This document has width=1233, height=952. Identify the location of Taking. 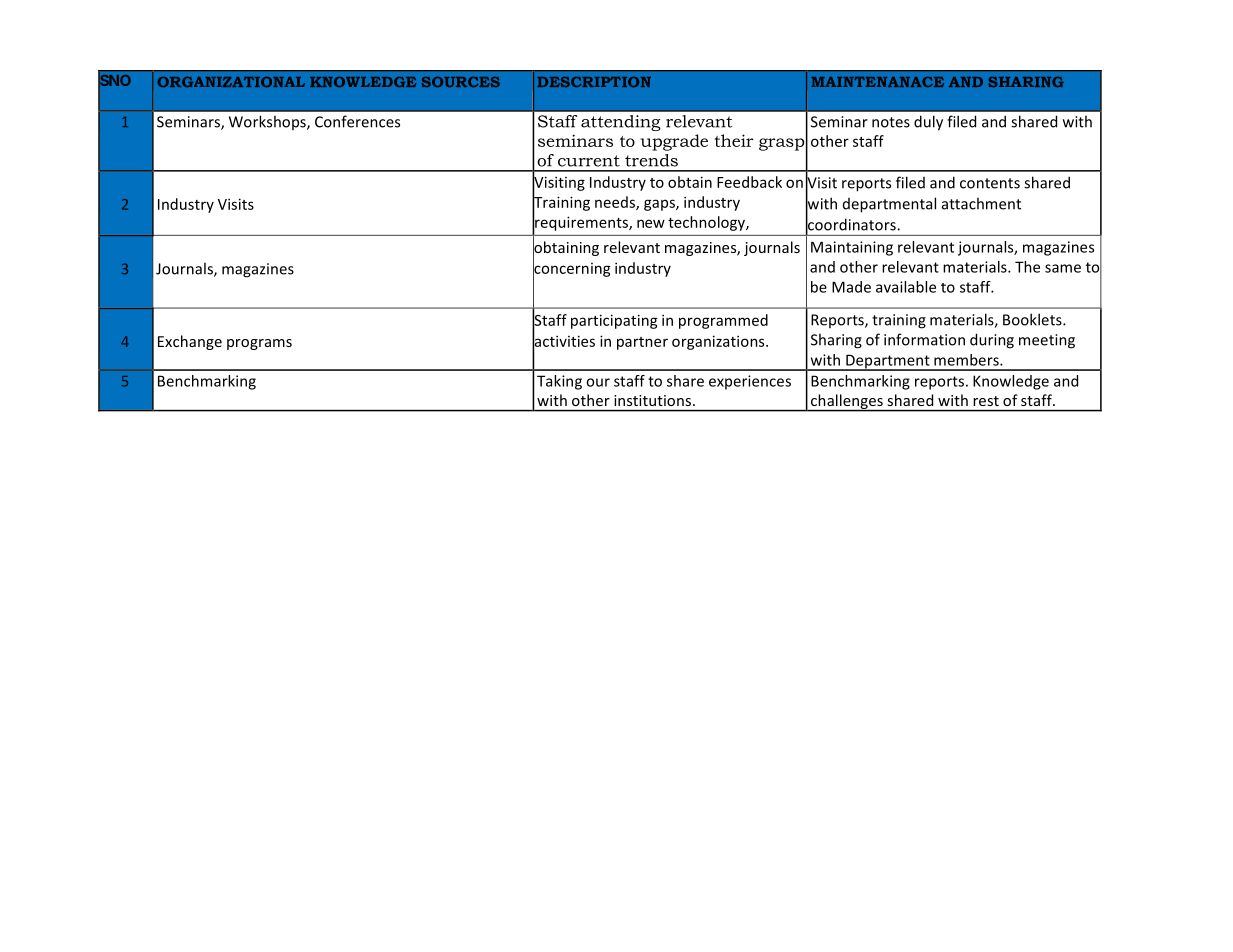
(559, 382).
